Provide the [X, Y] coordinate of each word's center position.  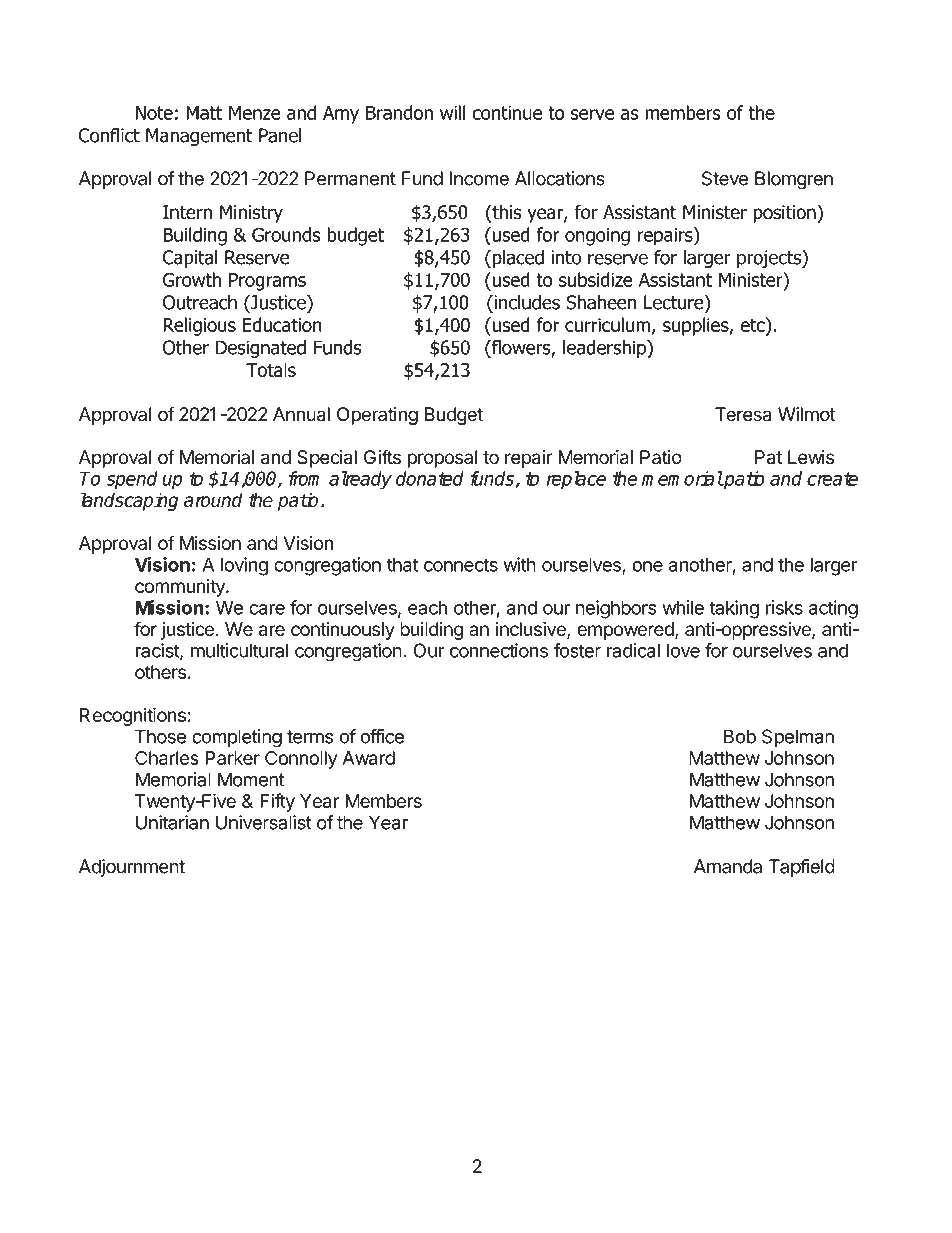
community [181, 588]
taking [734, 609]
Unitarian [172, 822]
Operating [377, 416]
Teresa [743, 414]
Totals [271, 370]
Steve [725, 178]
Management [199, 137]
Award [368, 758]
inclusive [532, 630]
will [452, 112]
